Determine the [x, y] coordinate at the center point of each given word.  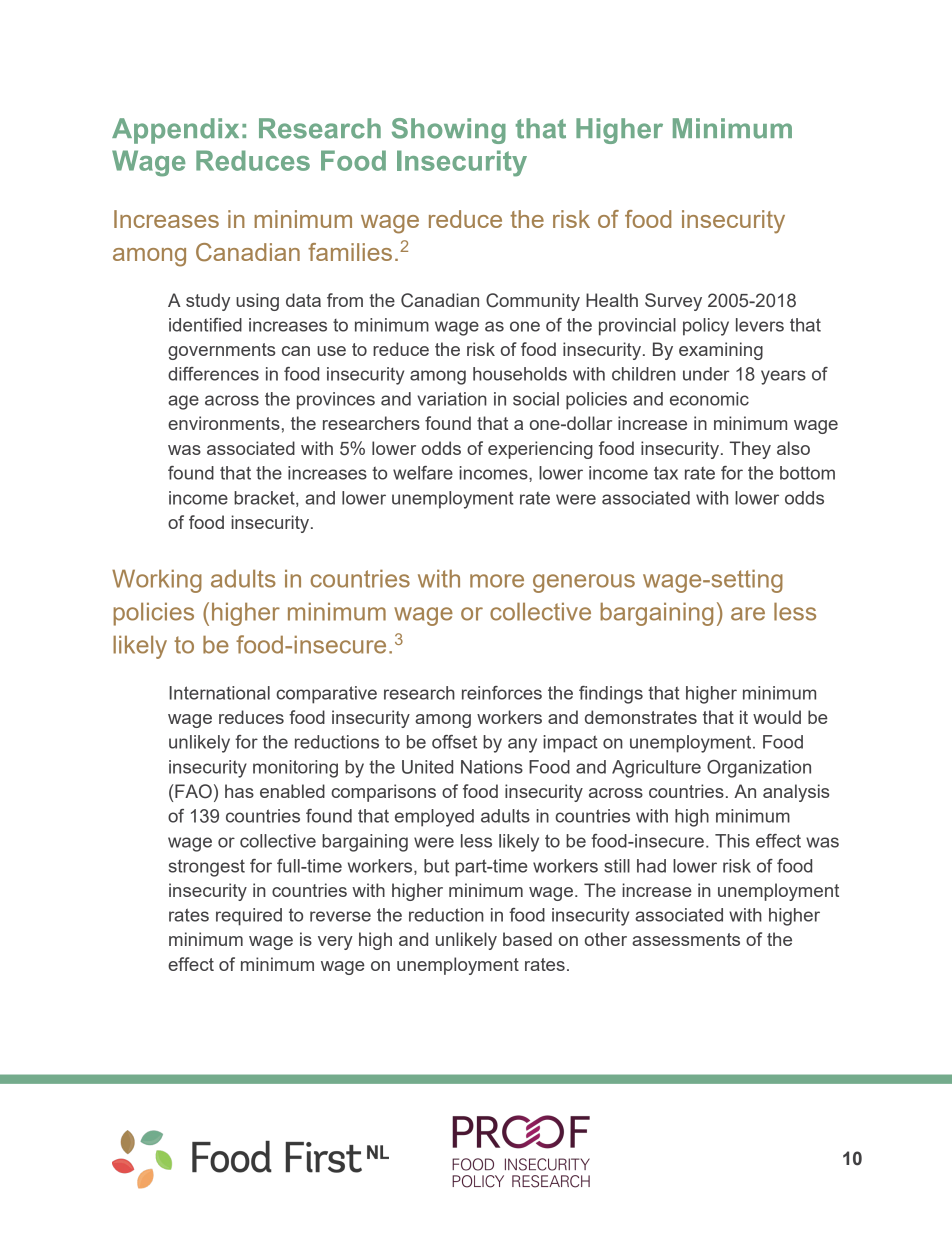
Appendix [175, 131]
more [497, 581]
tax [666, 473]
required [249, 917]
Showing [449, 131]
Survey [673, 302]
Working [157, 581]
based [527, 939]
